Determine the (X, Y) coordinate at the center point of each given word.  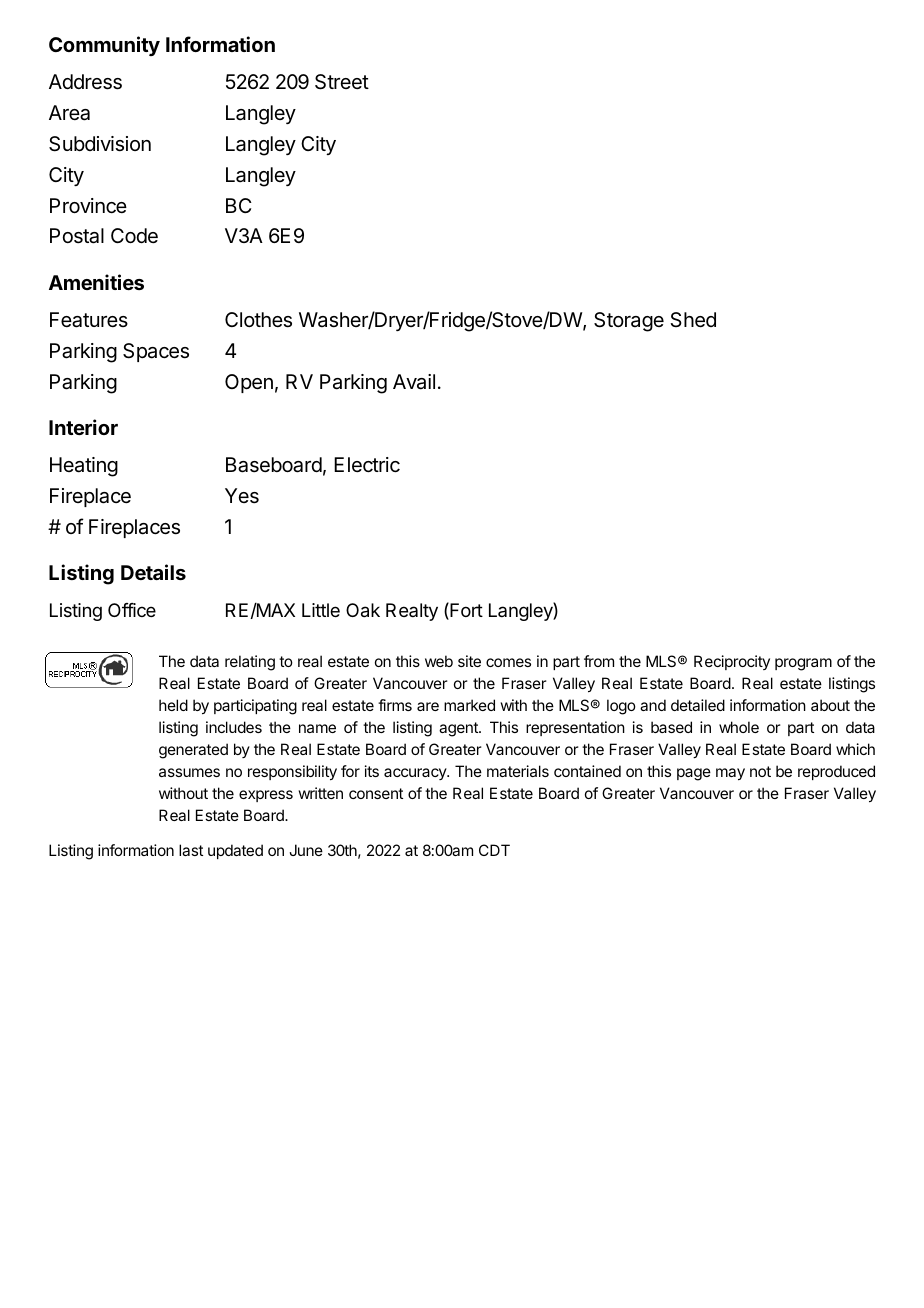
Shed (693, 320)
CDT (494, 850)
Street (342, 82)
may (730, 774)
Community (104, 46)
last (191, 850)
